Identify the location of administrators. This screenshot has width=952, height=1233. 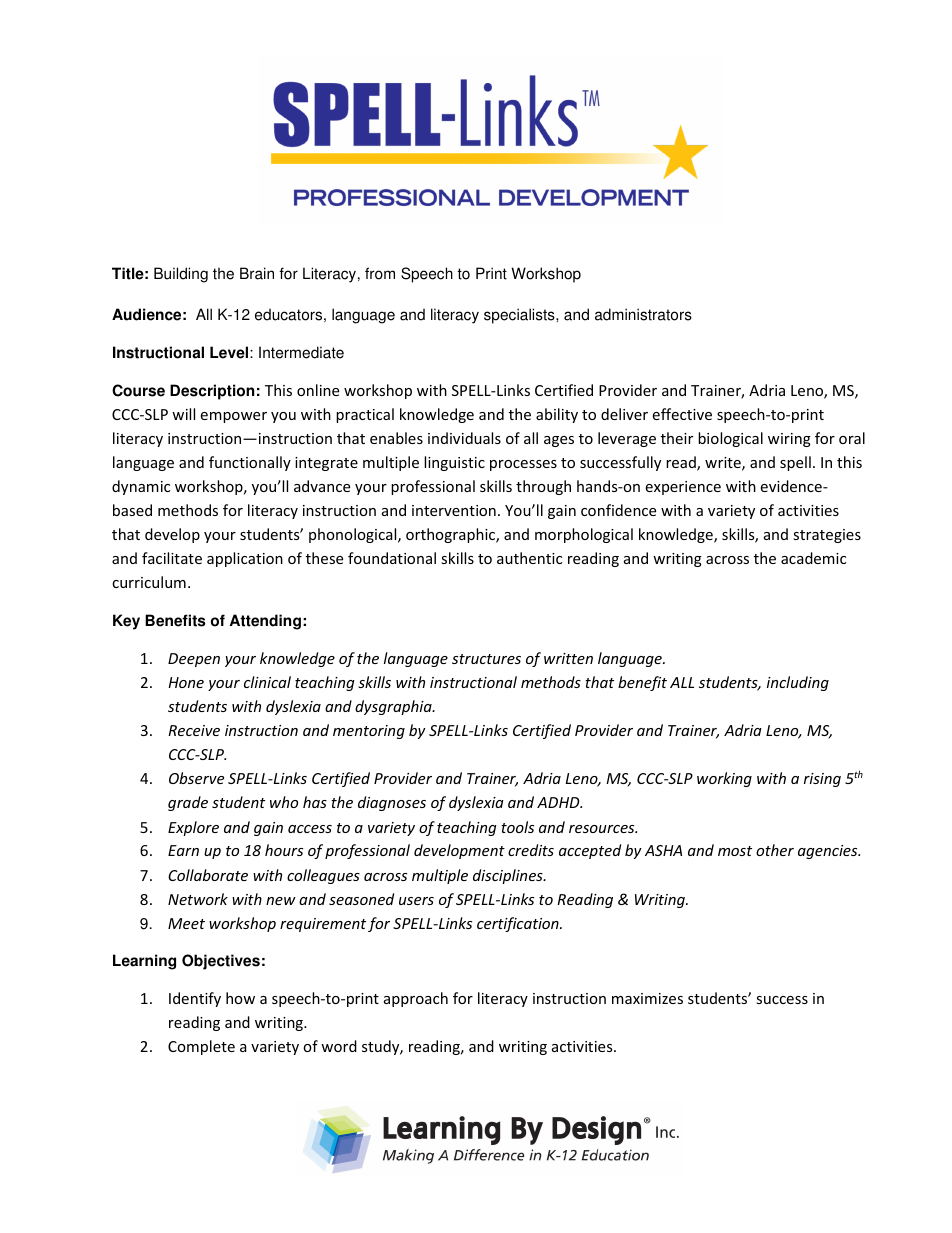
(643, 314).
